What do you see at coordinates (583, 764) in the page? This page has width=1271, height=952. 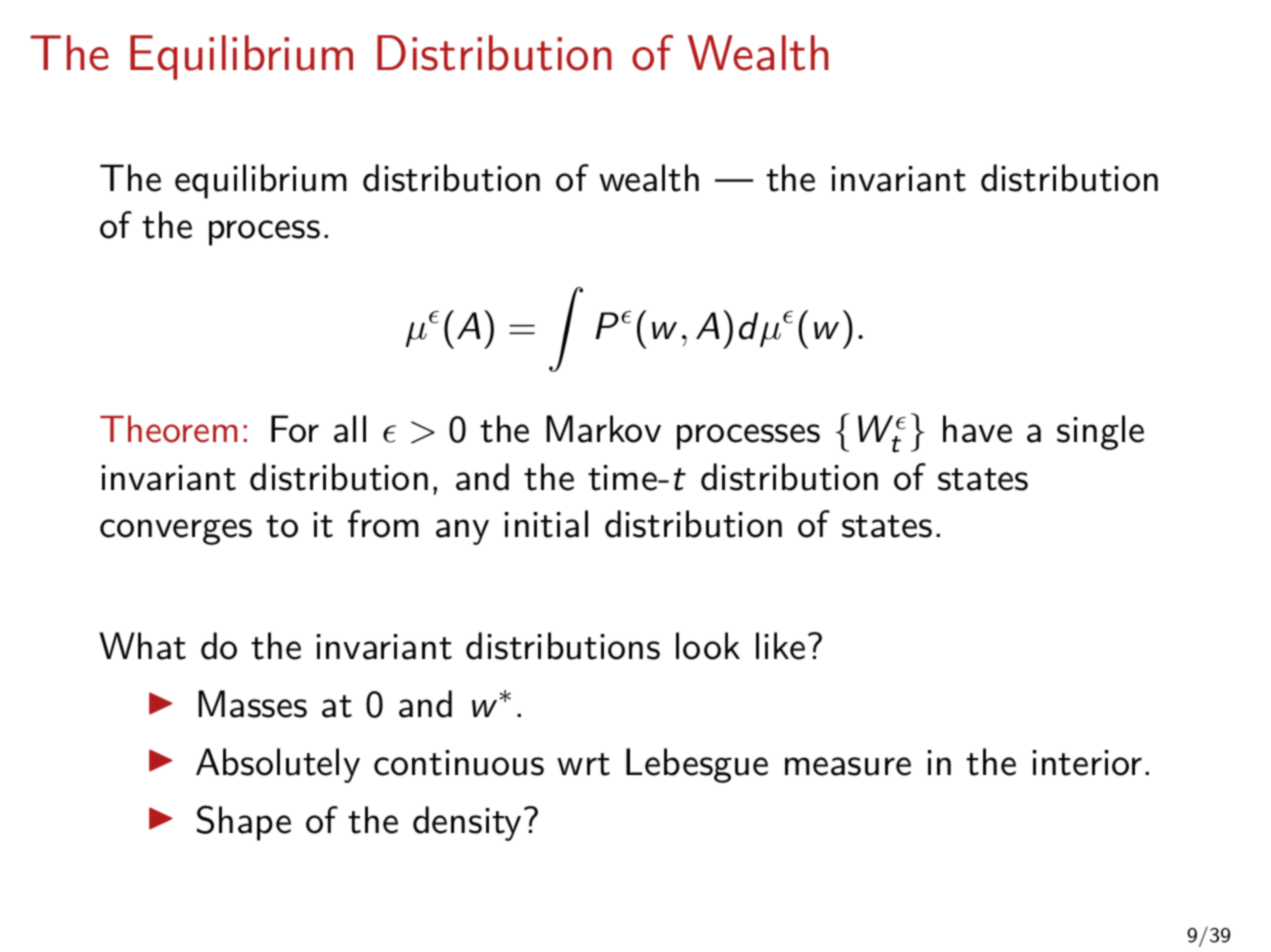 I see `wrt` at bounding box center [583, 764].
